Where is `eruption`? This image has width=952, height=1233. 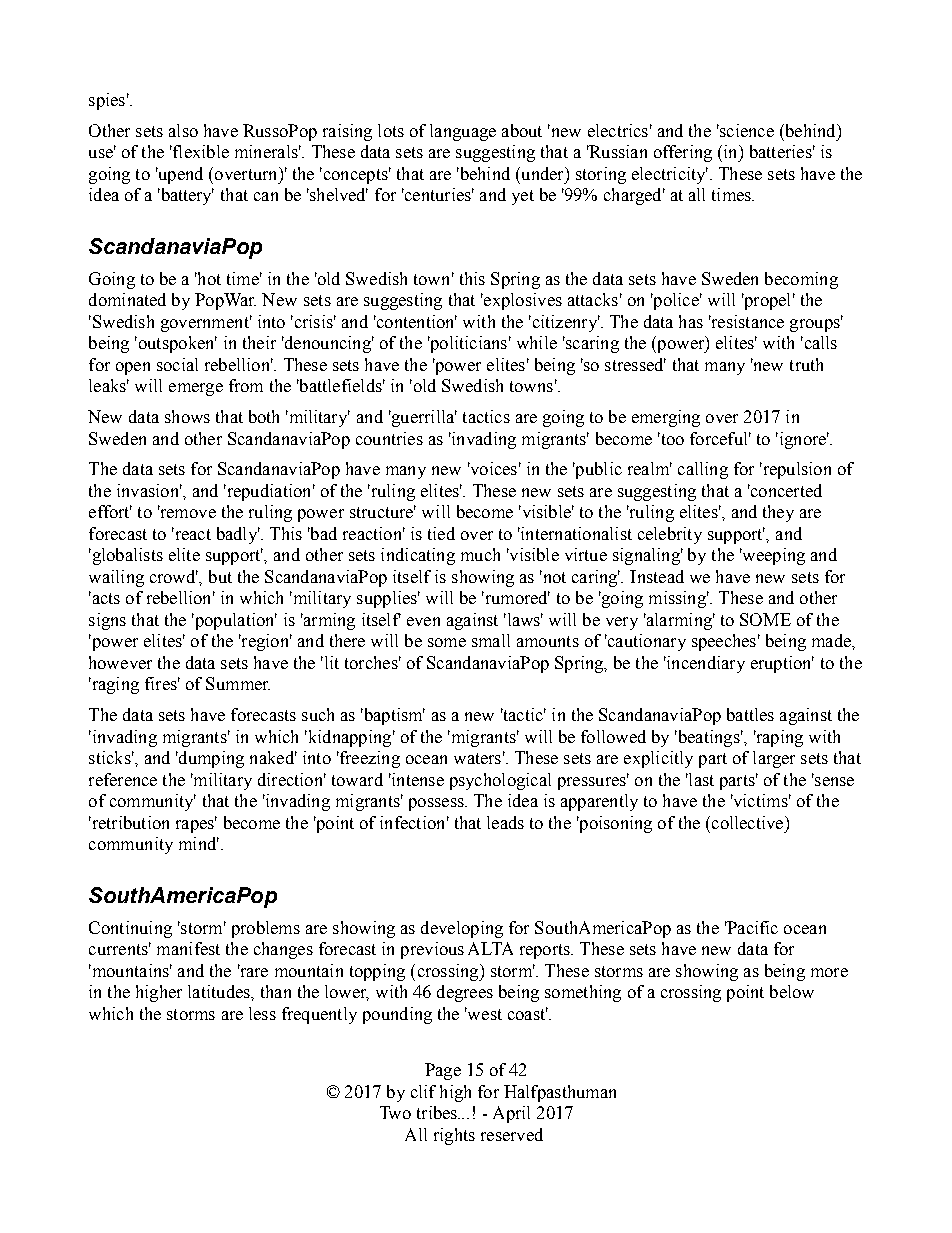
eruption is located at coordinates (782, 664).
